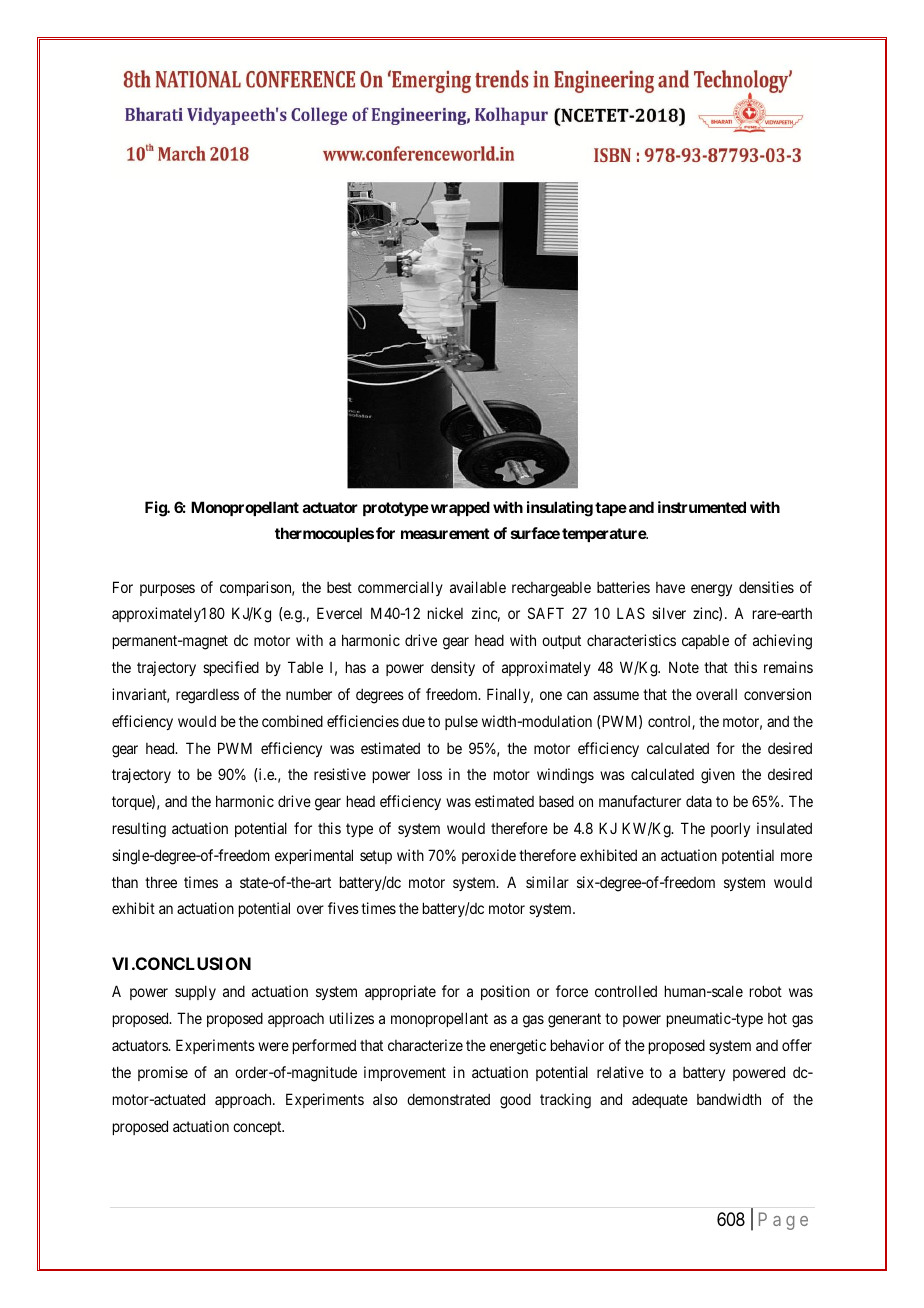 The image size is (924, 1308). Describe the element at coordinates (489, 856) in the screenshot. I see `peroxide` at that location.
